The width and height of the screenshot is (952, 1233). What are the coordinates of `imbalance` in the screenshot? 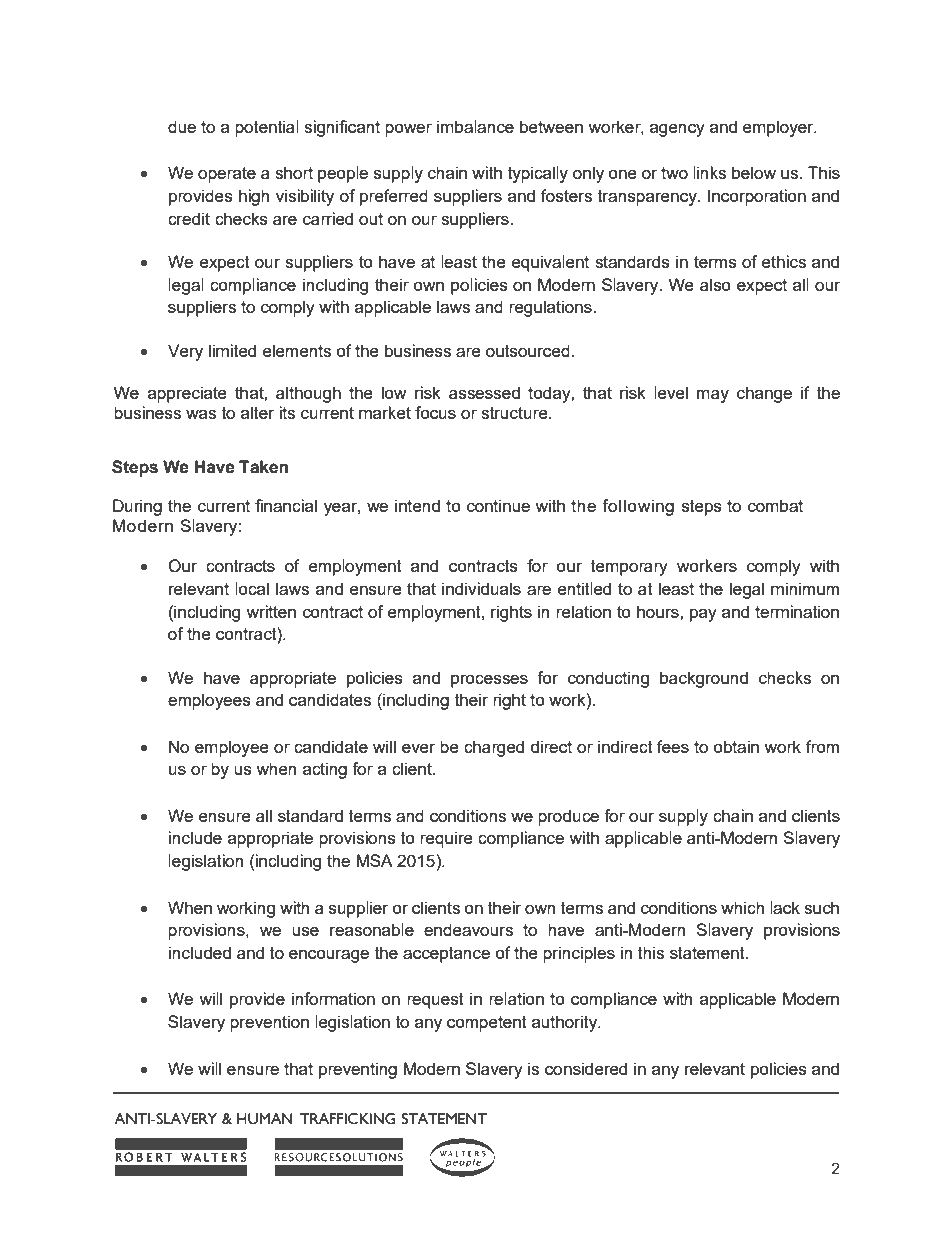 It's located at (475, 126).
